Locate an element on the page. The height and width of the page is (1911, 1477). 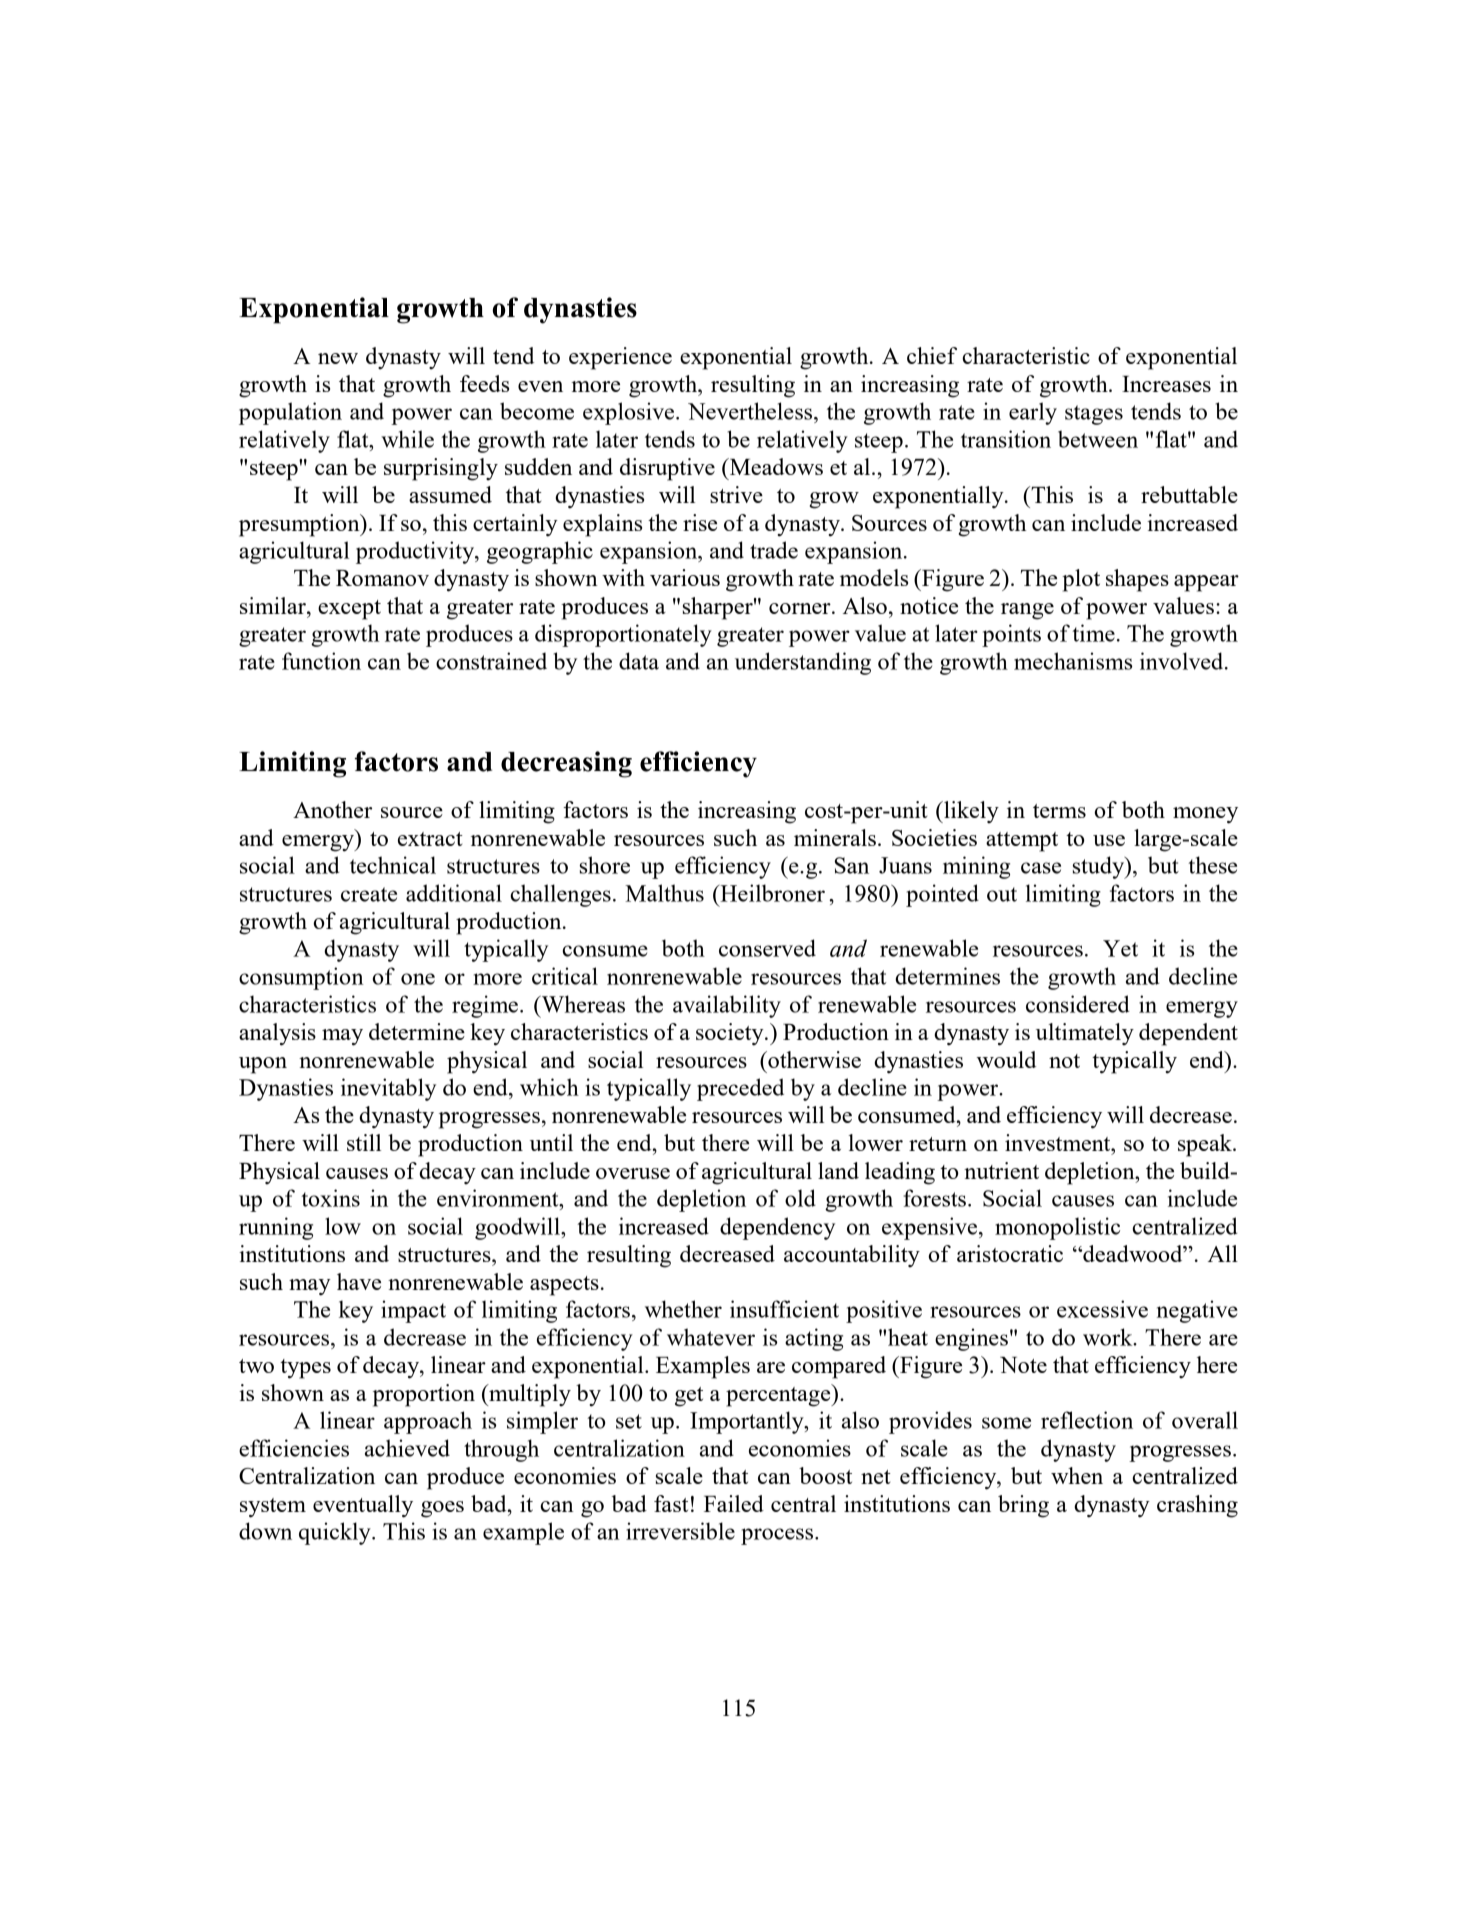
while is located at coordinates (407, 439).
